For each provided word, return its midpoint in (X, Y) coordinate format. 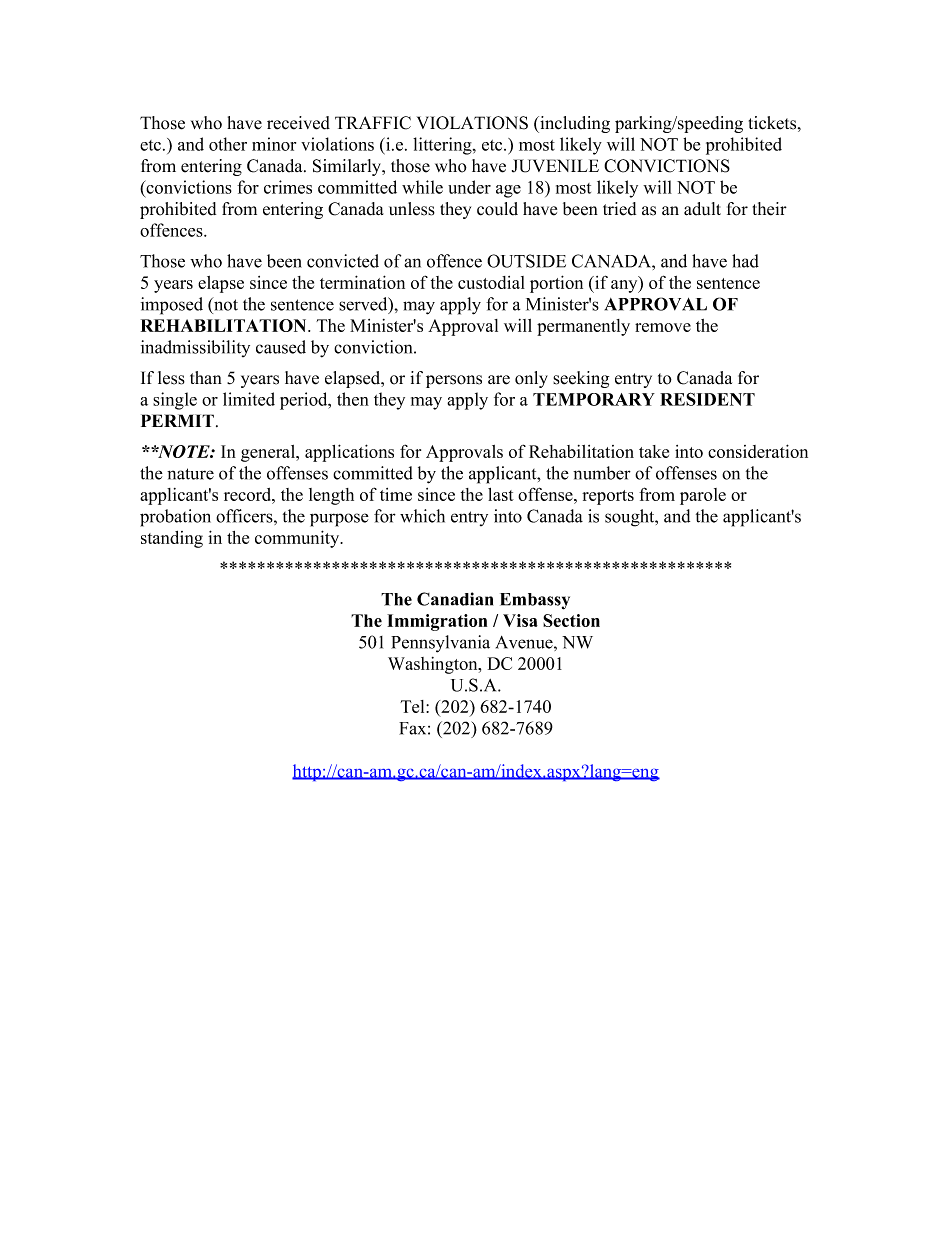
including (574, 124)
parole (703, 496)
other (228, 144)
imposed (172, 306)
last (501, 494)
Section (571, 620)
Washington (434, 665)
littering (443, 146)
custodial (491, 282)
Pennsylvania (440, 644)
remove (663, 327)
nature (190, 474)
